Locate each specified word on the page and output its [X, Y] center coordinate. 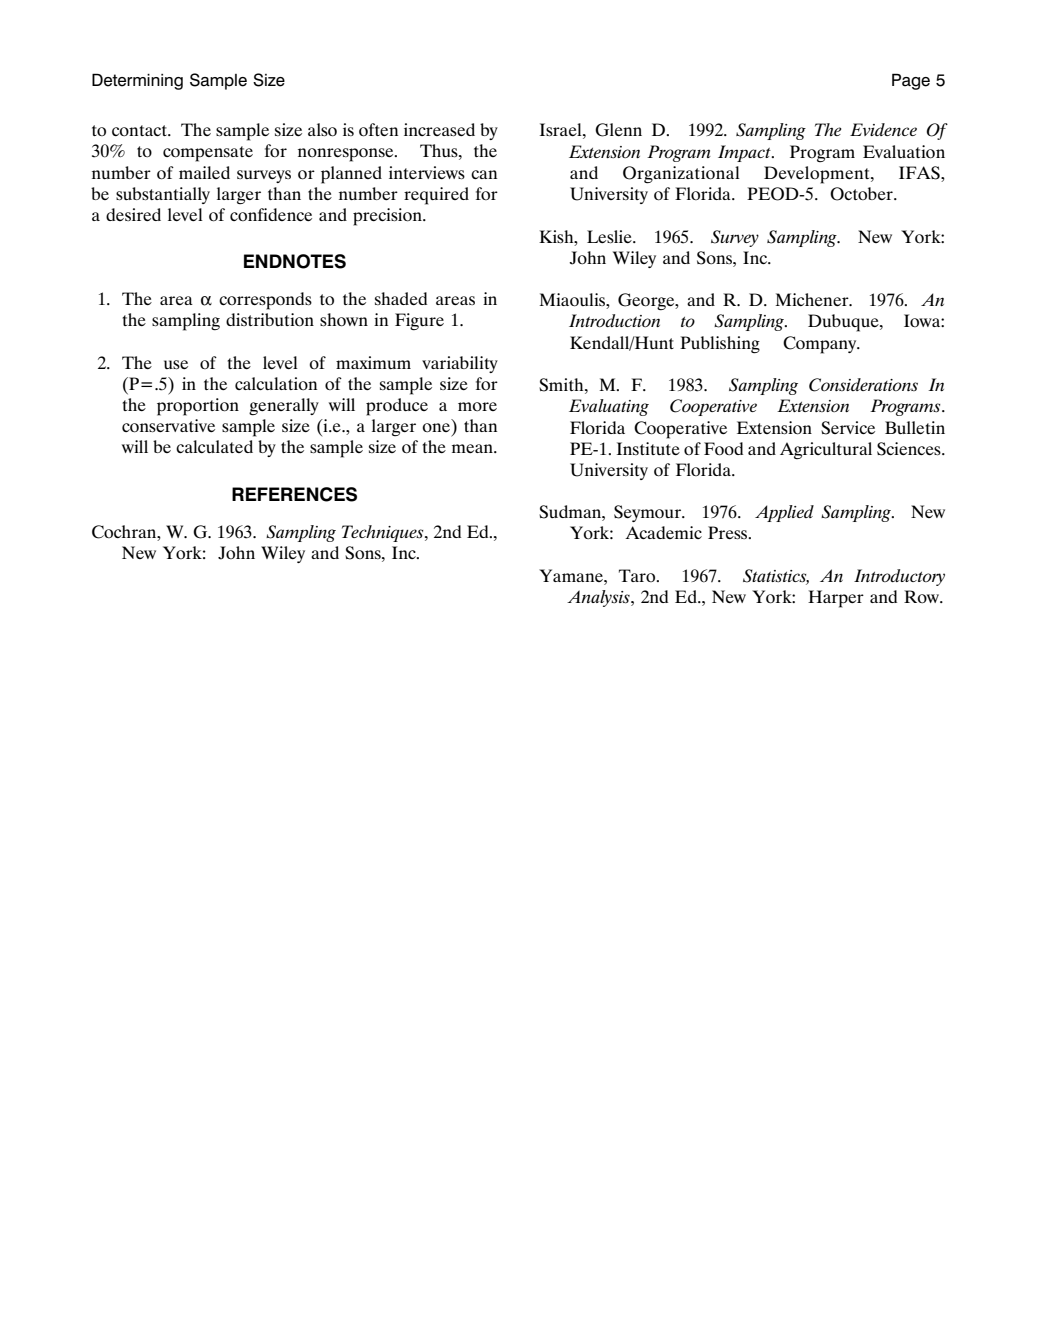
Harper [836, 599]
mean [473, 448]
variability [460, 364]
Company [821, 345]
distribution [270, 320]
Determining [137, 81]
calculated [214, 446]
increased [439, 129]
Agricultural [826, 450]
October [862, 194]
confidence [271, 214]
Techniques [384, 533]
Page [911, 81]
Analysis [599, 598]
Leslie [610, 236]
